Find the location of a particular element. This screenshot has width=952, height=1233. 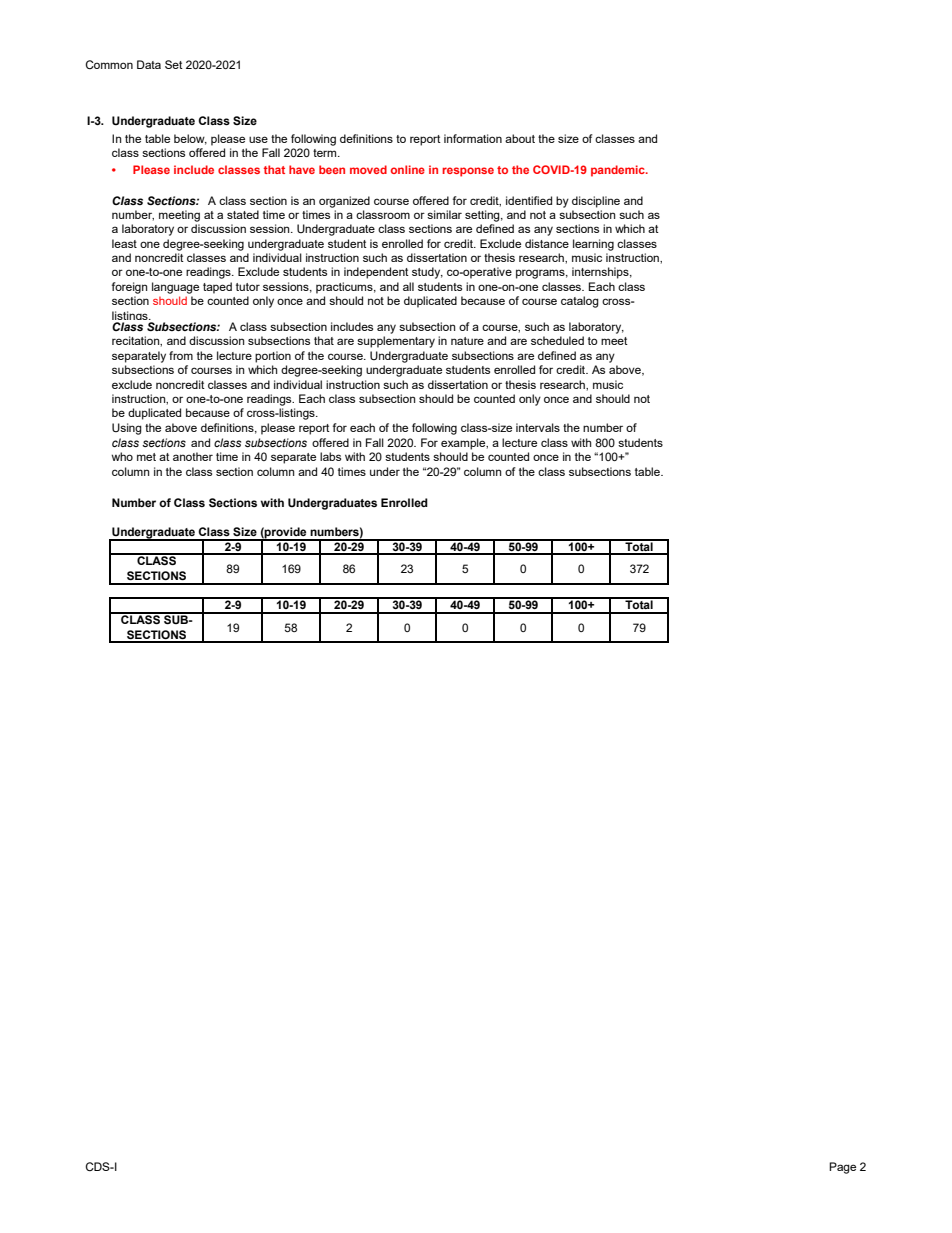

scheduled is located at coordinates (557, 340).
